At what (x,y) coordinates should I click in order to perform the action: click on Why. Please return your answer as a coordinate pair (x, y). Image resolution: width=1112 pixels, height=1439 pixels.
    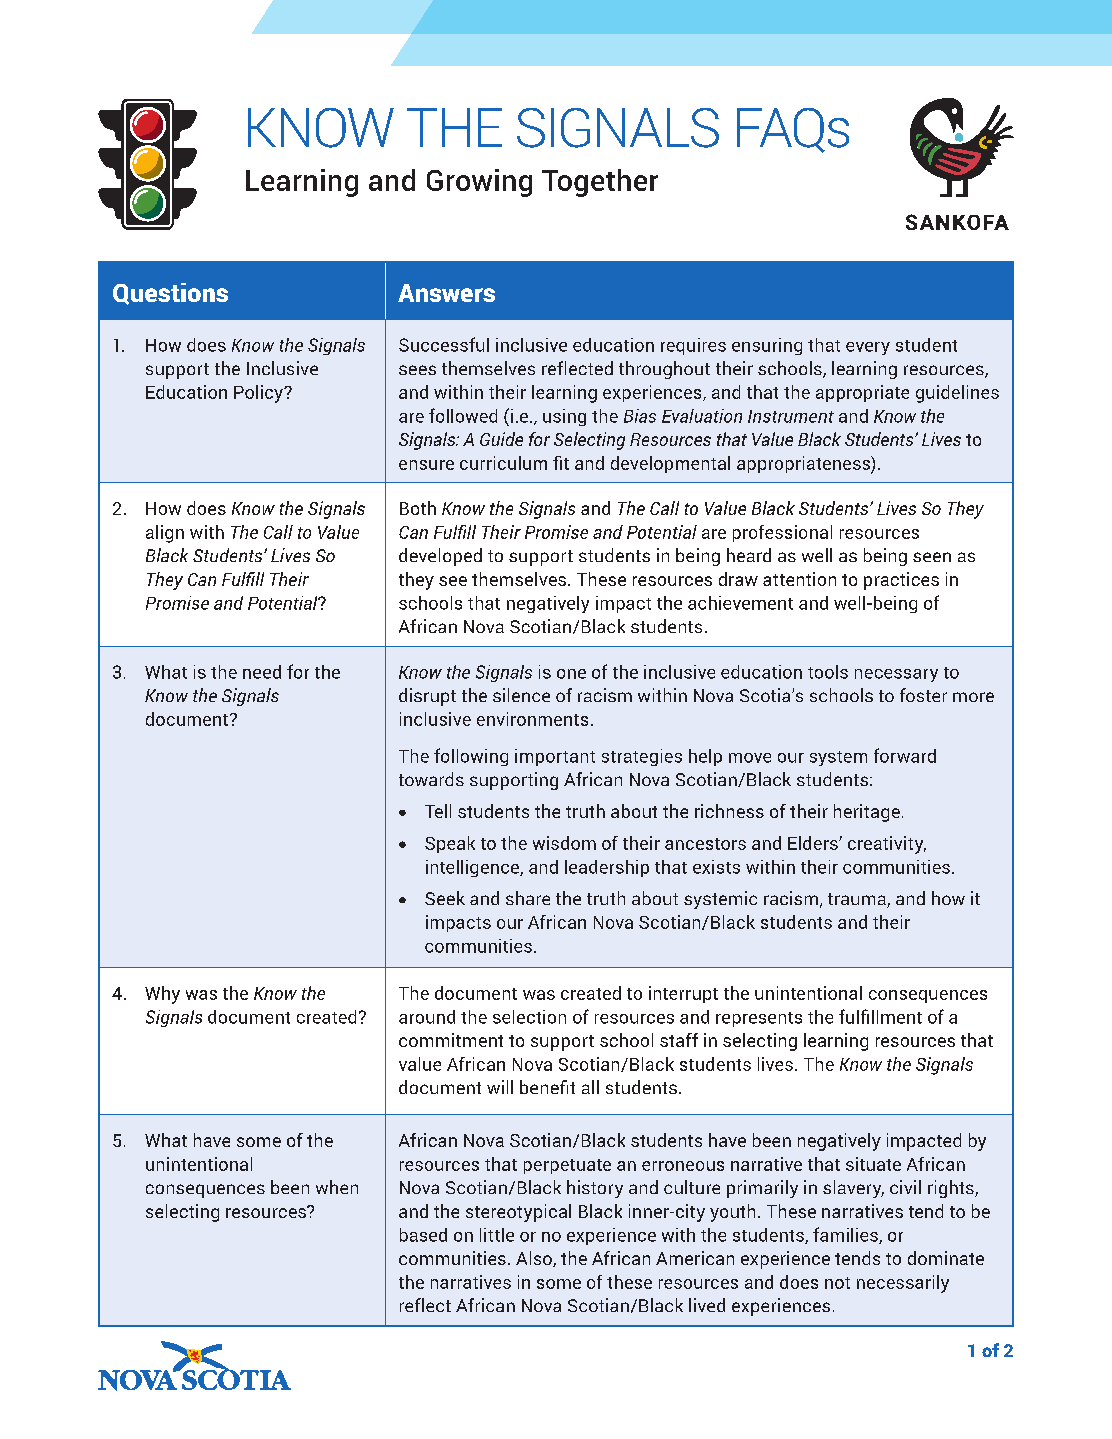
    Looking at the image, I should click on (162, 995).
